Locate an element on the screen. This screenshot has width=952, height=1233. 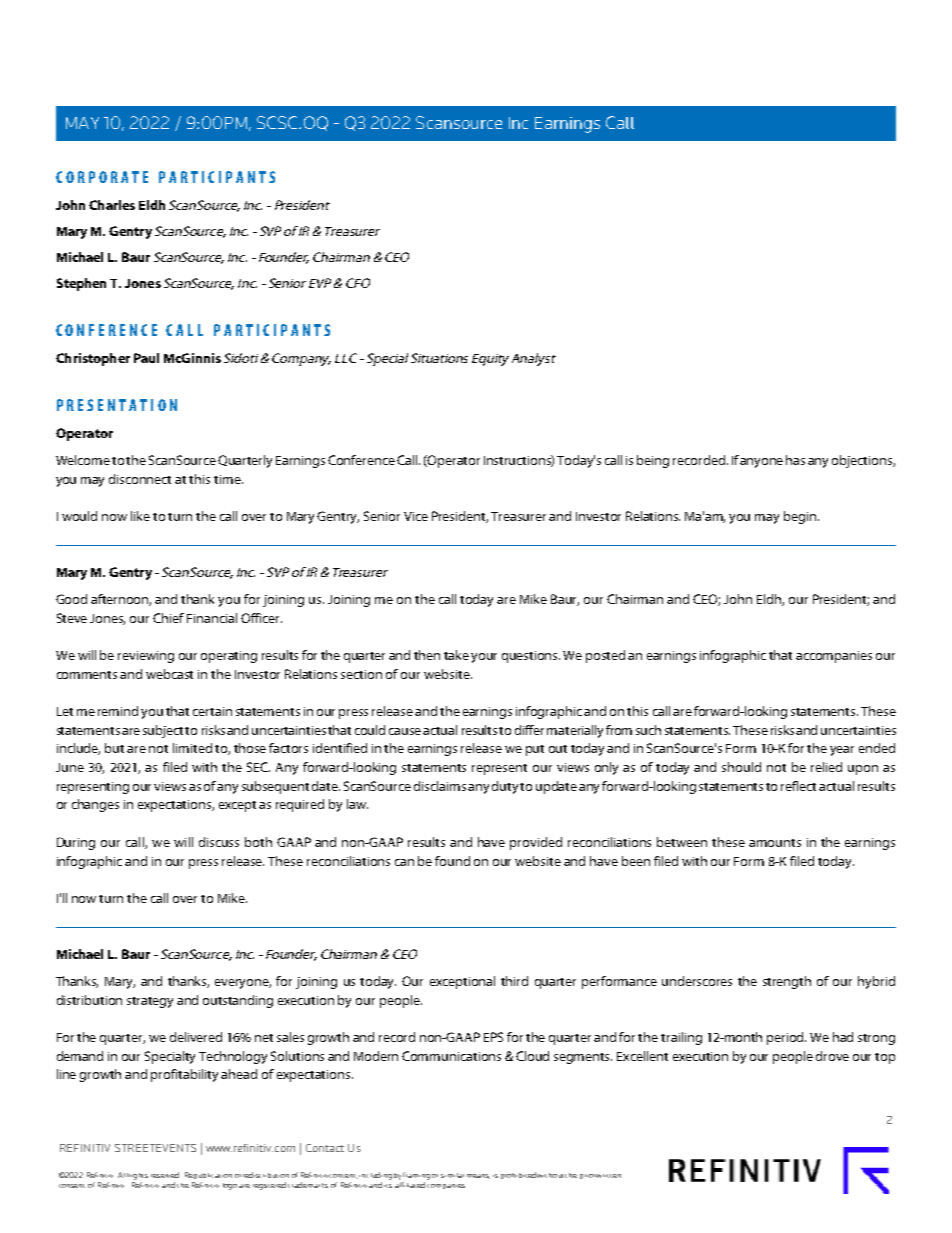
drove is located at coordinates (832, 1056).
